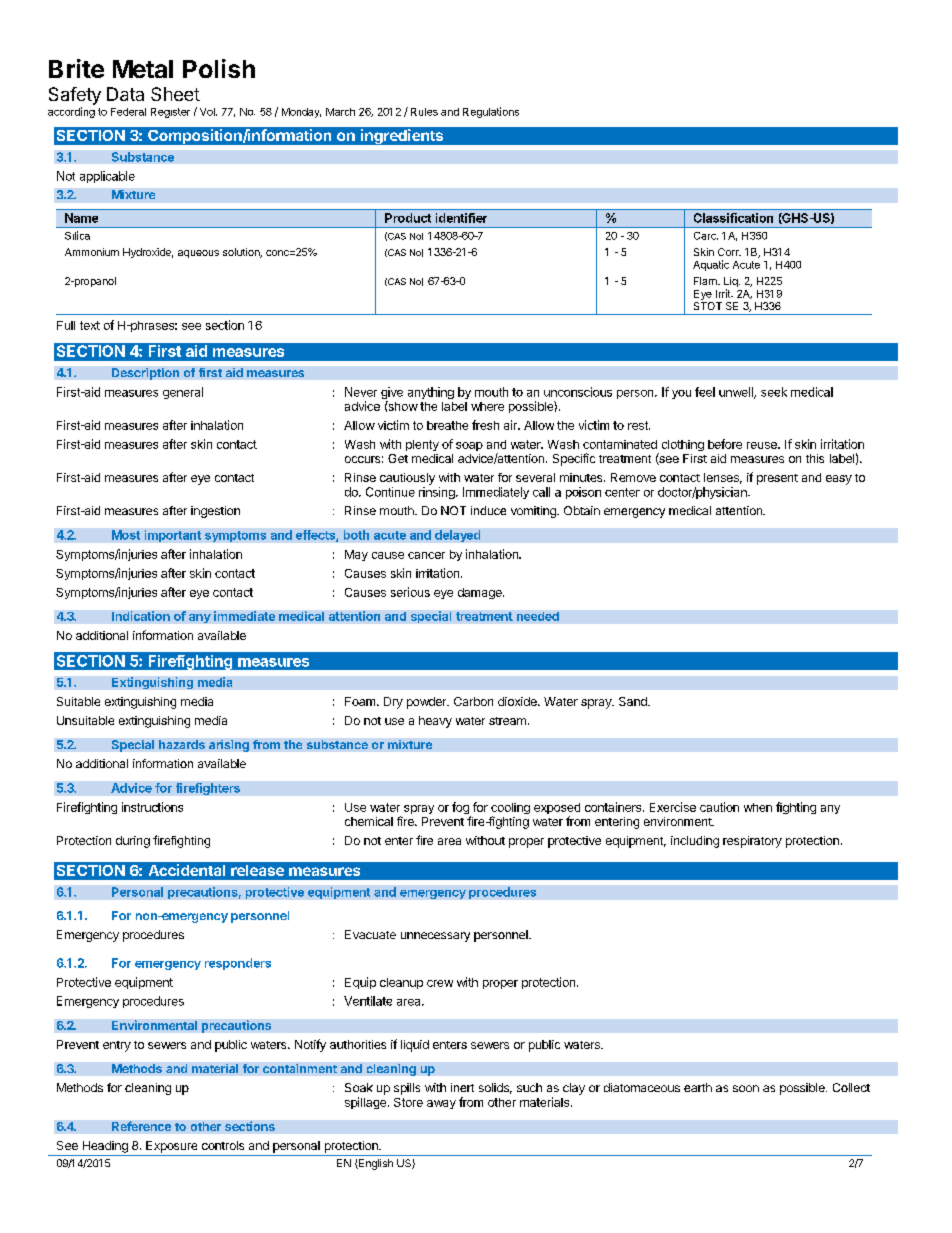  What do you see at coordinates (152, 807) in the screenshot?
I see `instructions` at bounding box center [152, 807].
